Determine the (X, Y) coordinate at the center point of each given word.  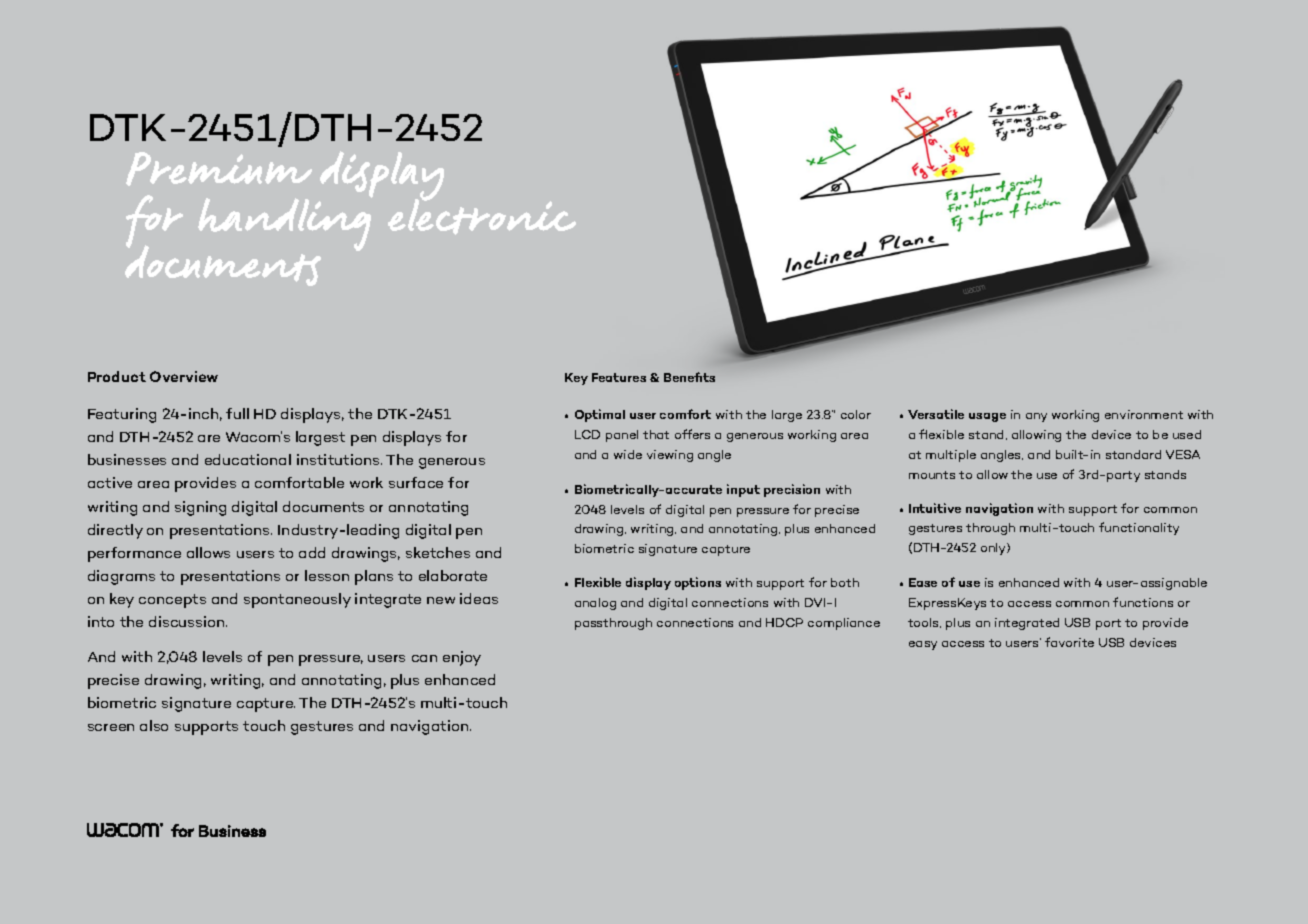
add (312, 552)
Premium (219, 169)
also (154, 725)
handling (285, 223)
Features (619, 377)
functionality (1139, 528)
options (698, 583)
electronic (482, 216)
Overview (184, 376)
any (1036, 417)
